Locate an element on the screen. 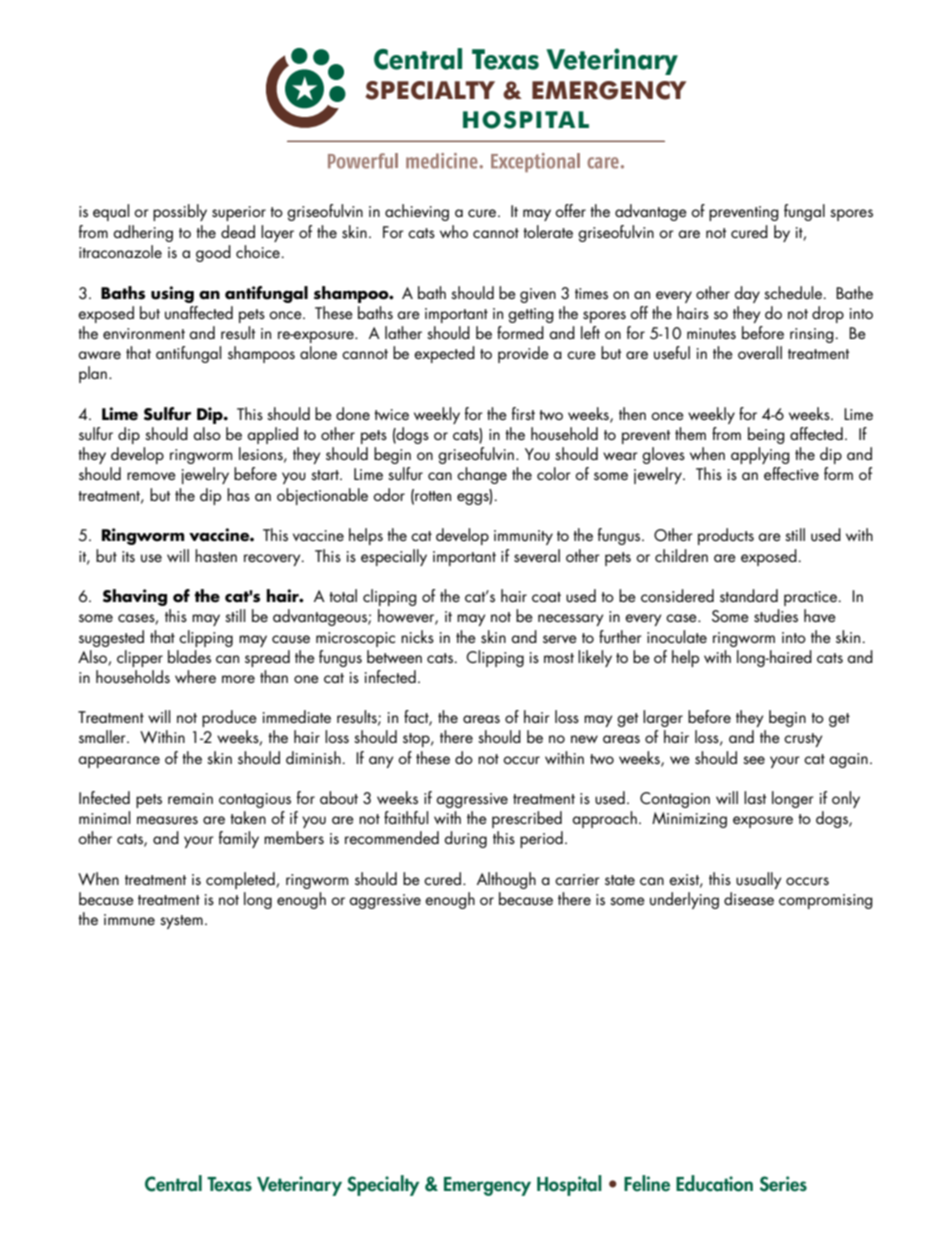 This screenshot has height=1233, width=952. crusty is located at coordinates (803, 740).
